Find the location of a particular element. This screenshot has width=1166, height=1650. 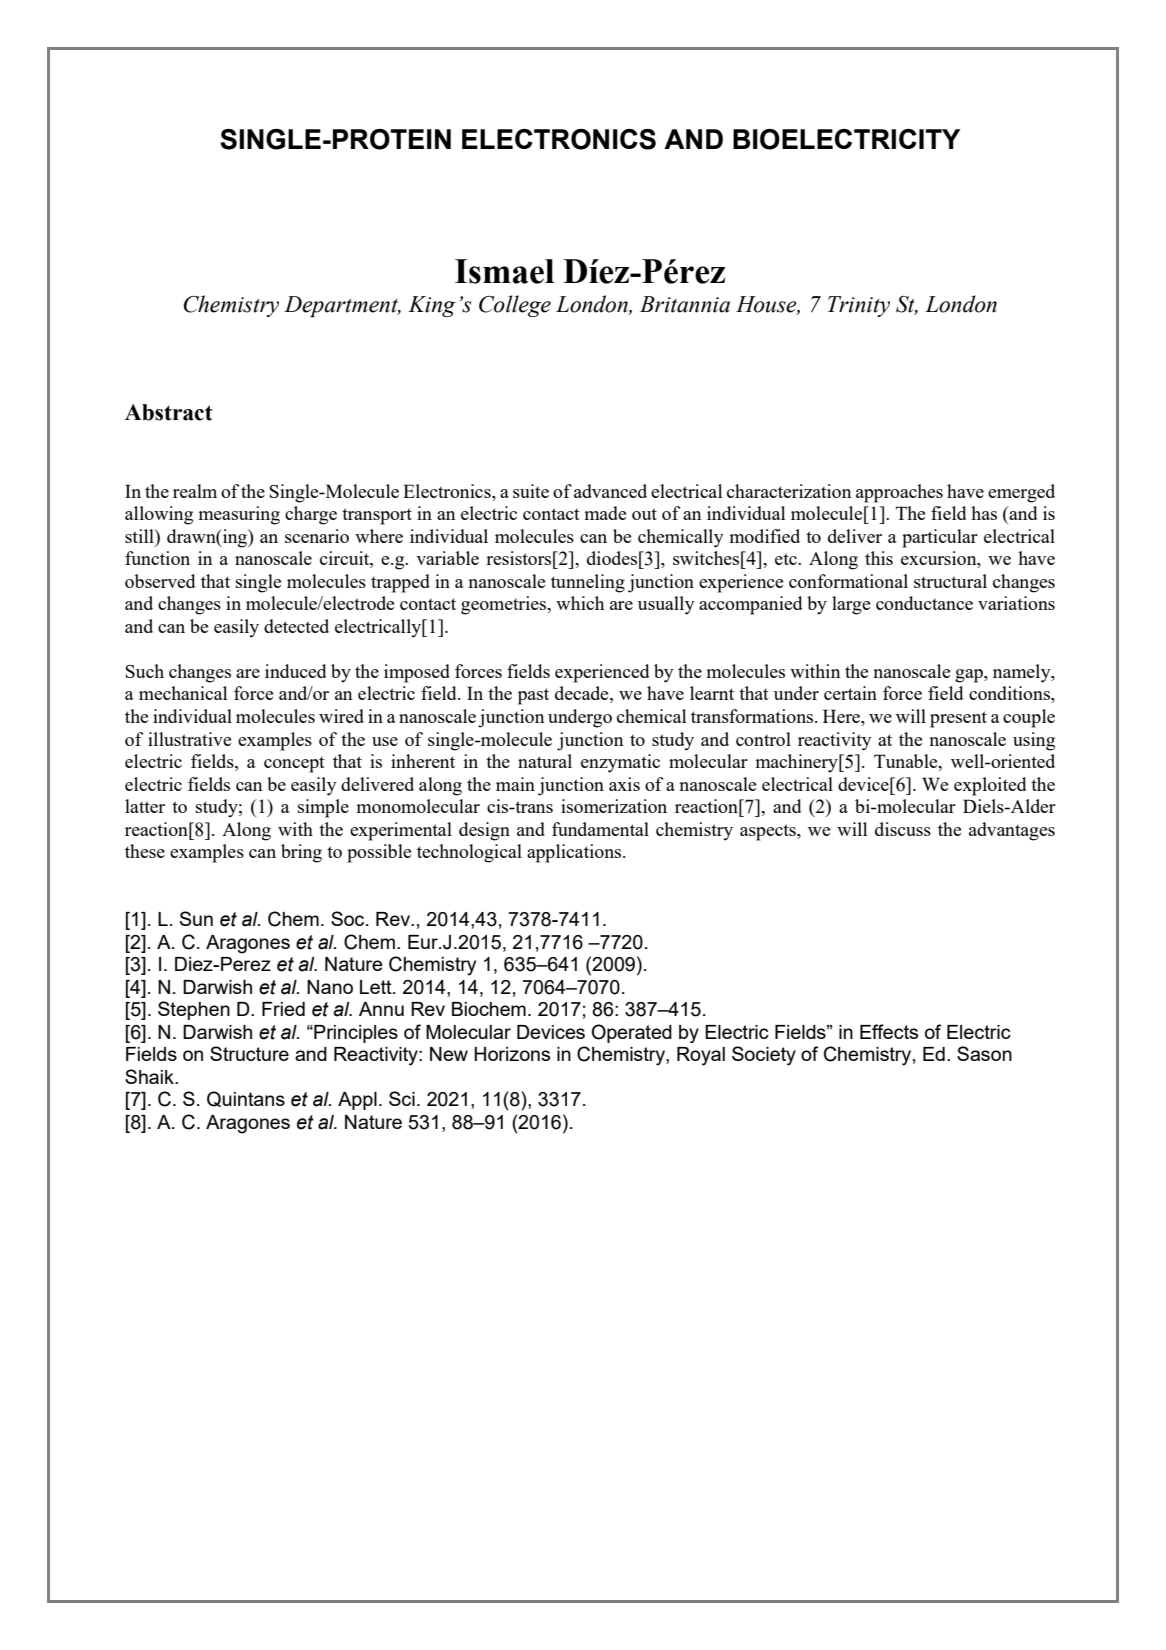

College is located at coordinates (515, 306).
